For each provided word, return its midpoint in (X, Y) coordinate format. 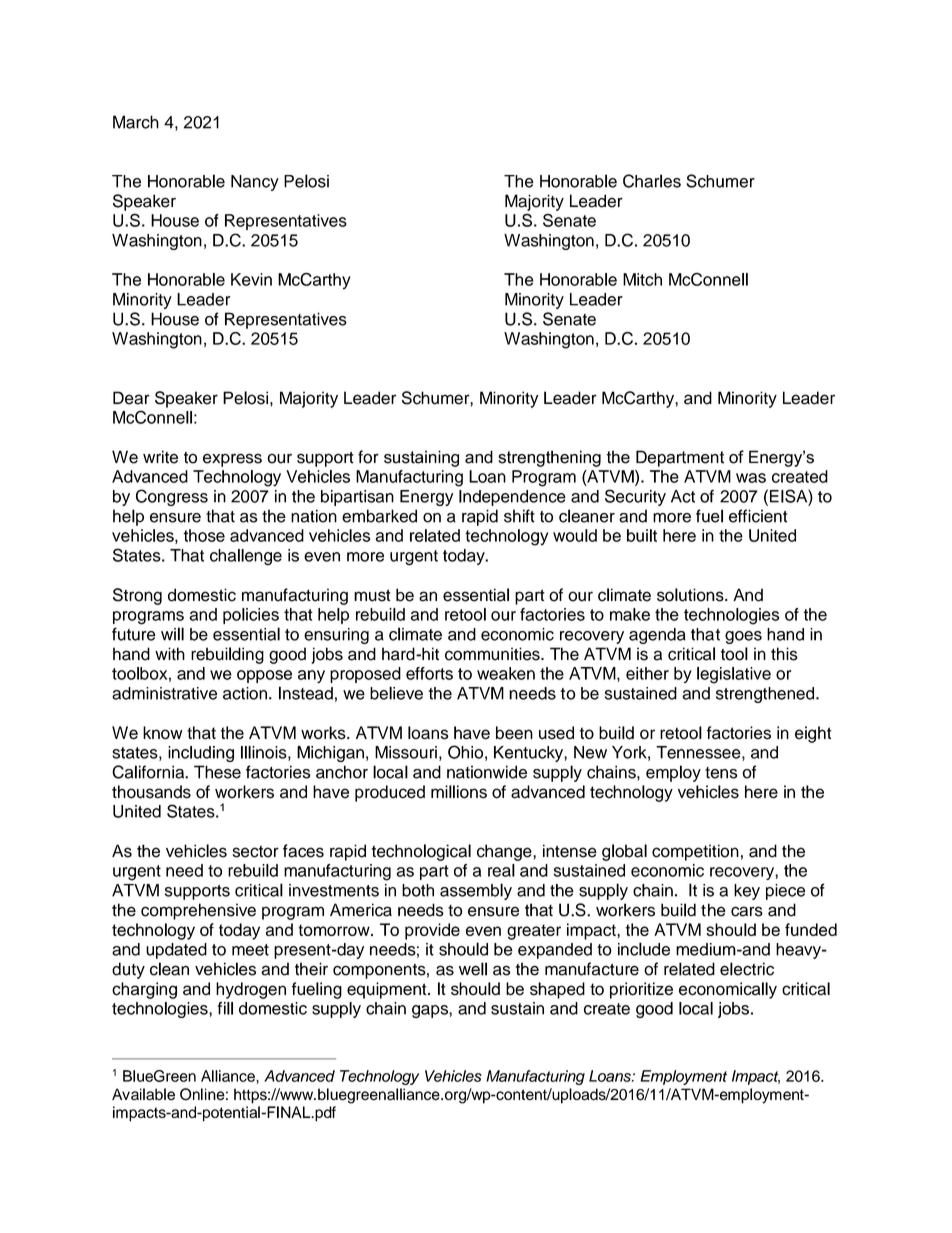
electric (747, 969)
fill (225, 1008)
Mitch (642, 279)
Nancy (255, 183)
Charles (652, 181)
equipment (388, 990)
